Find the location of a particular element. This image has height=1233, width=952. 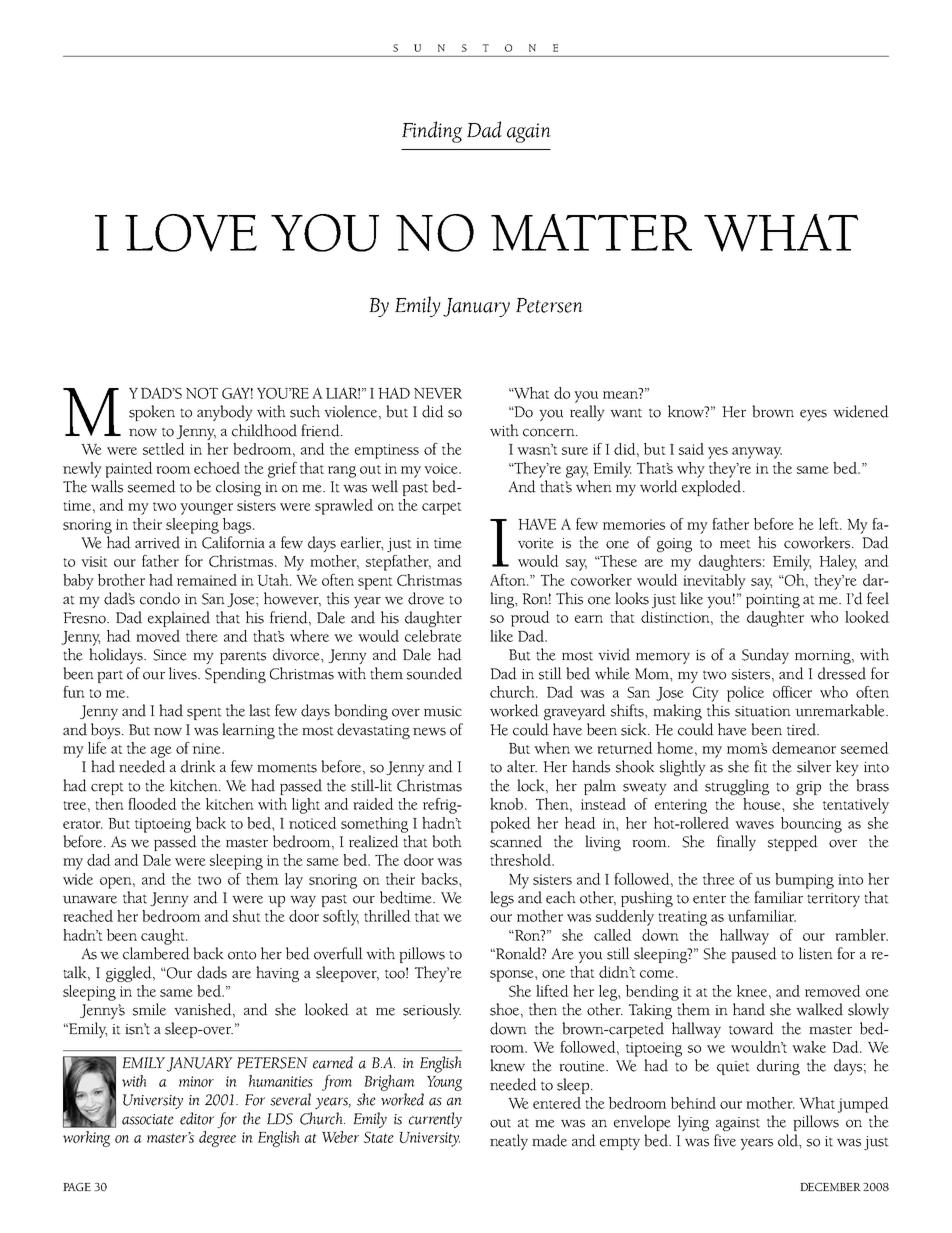

neatly is located at coordinates (509, 1142).
